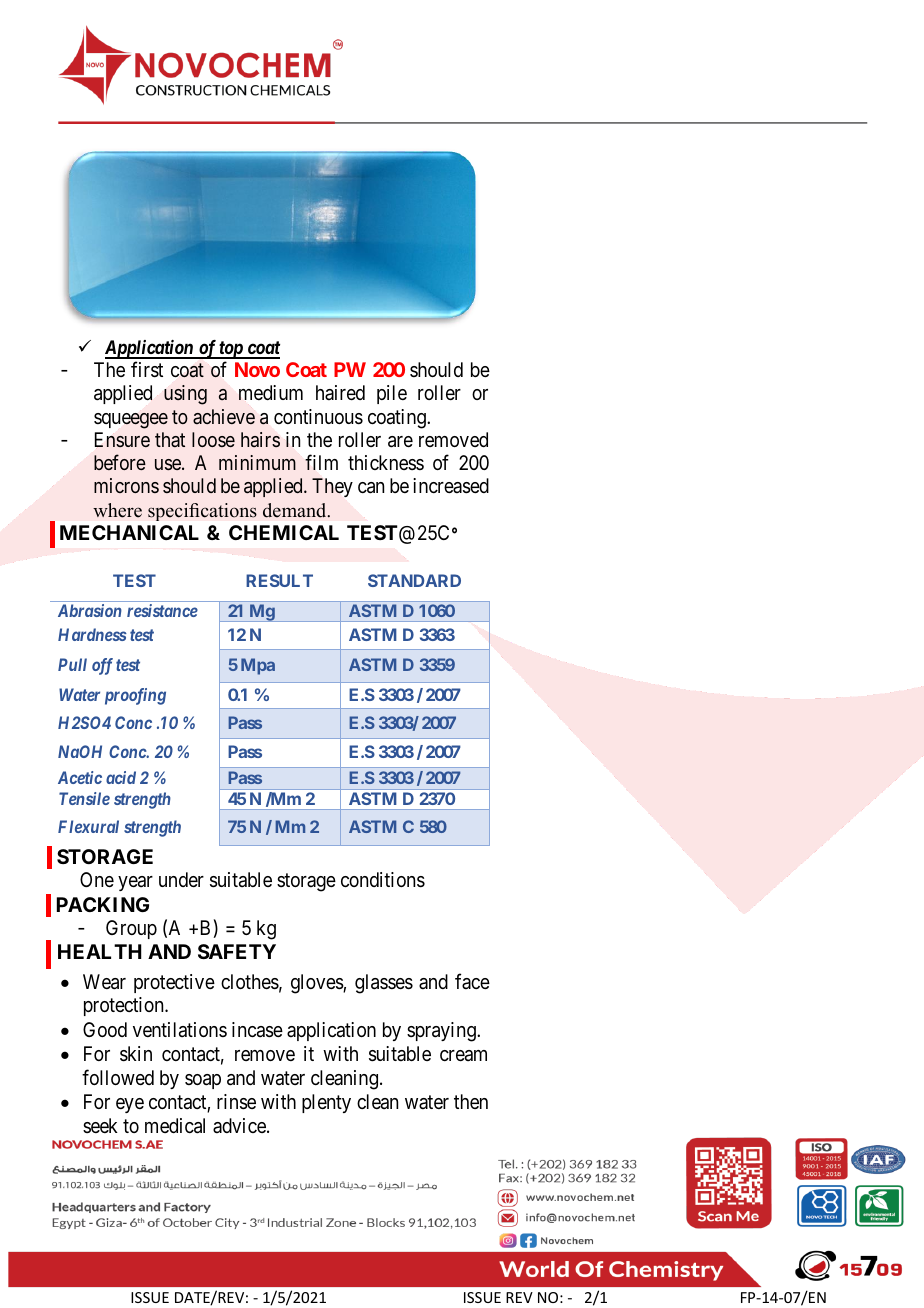 The height and width of the screenshot is (1308, 924). I want to click on under, so click(181, 880).
